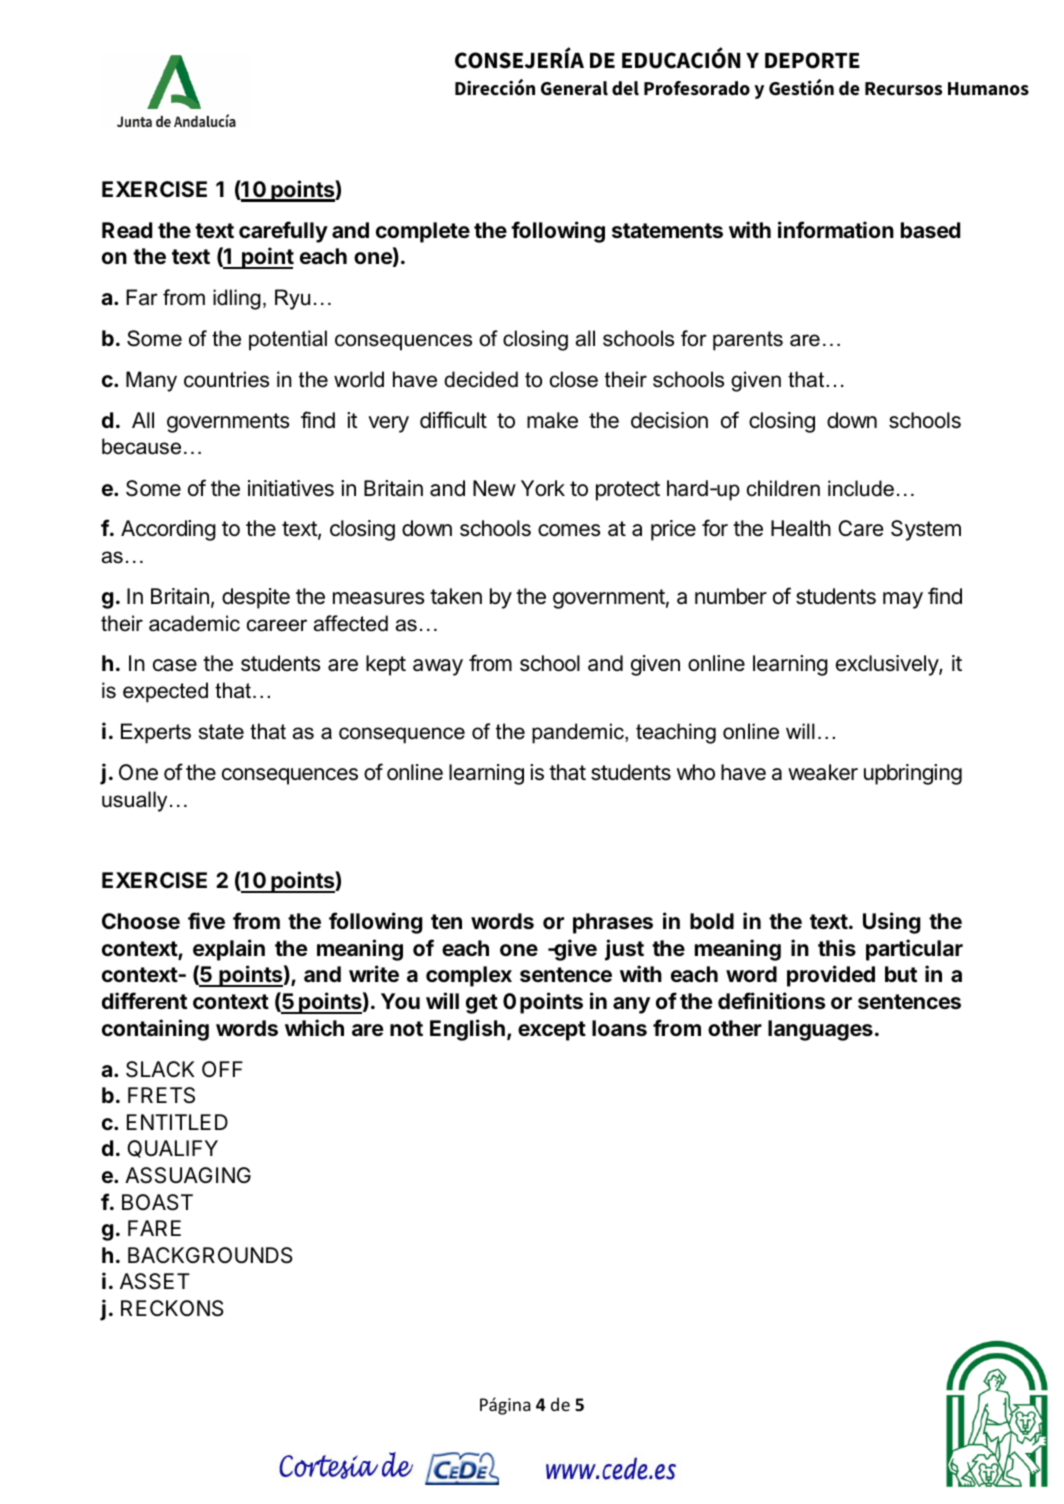  Describe the element at coordinates (892, 923) in the image. I see `Using` at that location.
